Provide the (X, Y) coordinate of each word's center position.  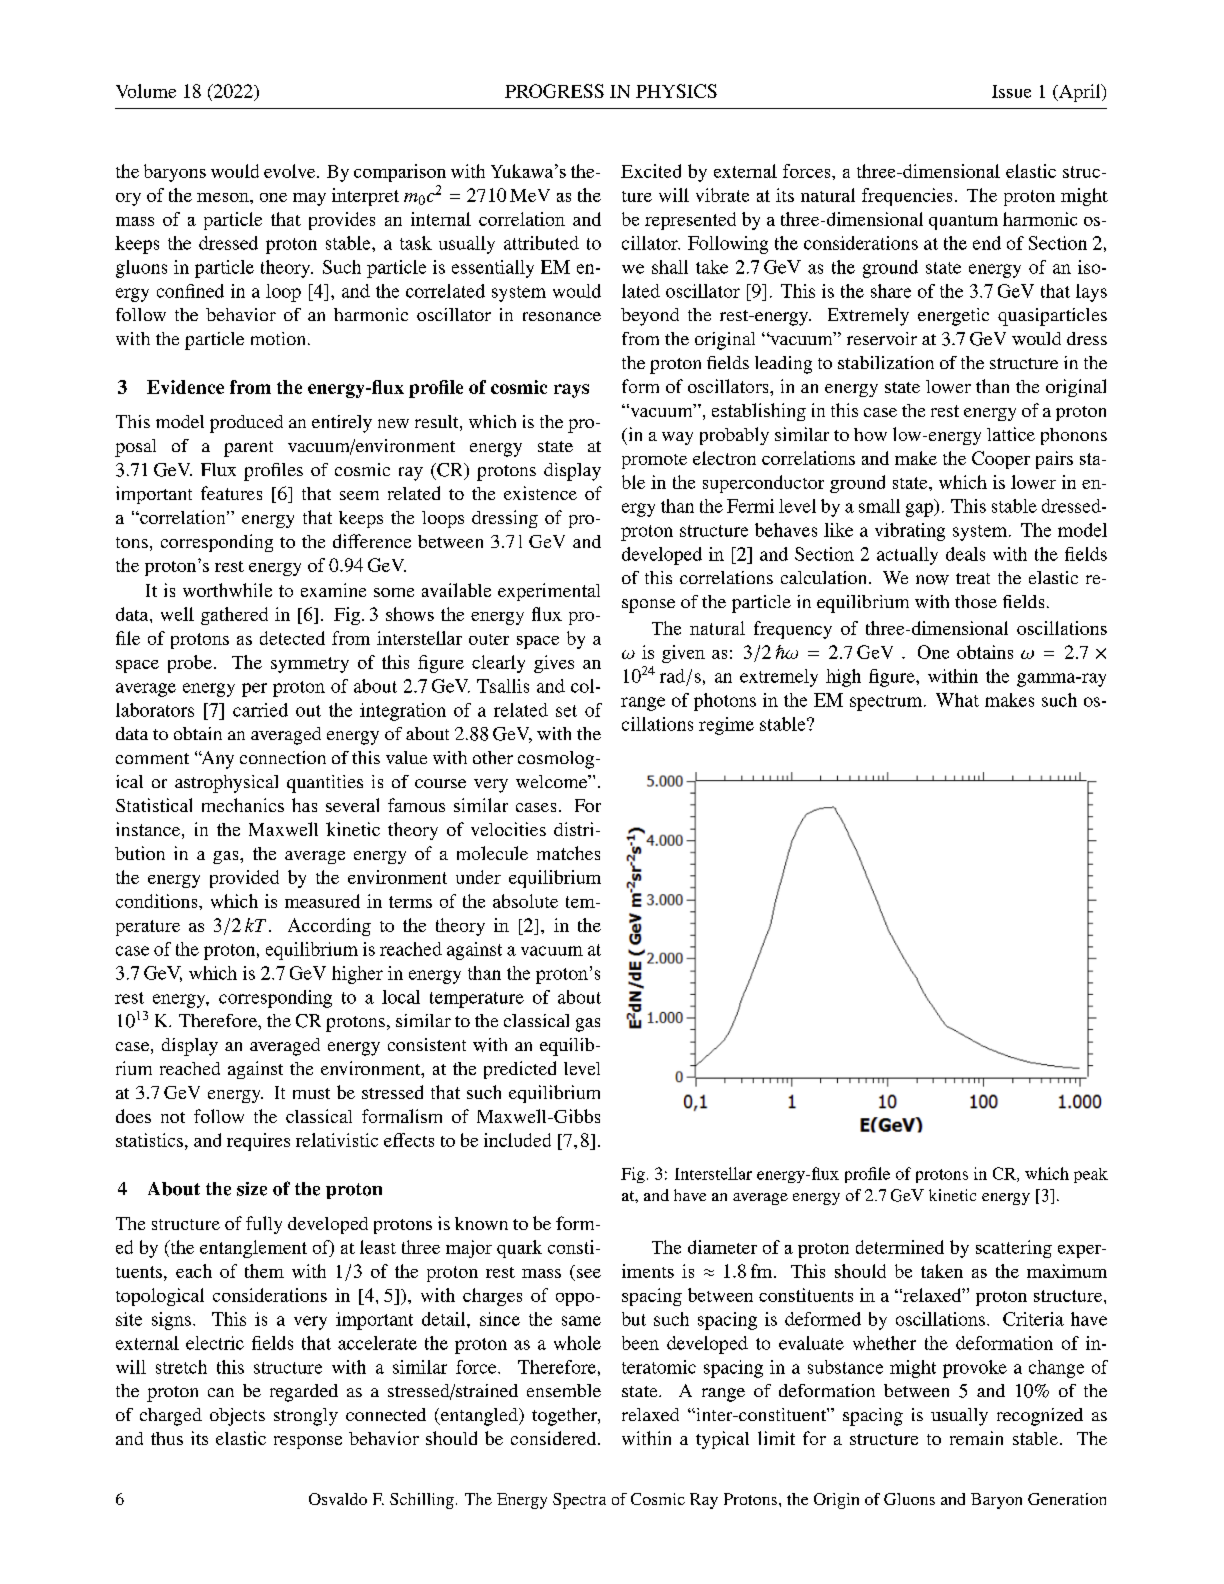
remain (976, 1438)
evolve (291, 171)
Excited (651, 171)
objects (237, 1417)
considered (555, 1438)
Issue (1011, 91)
